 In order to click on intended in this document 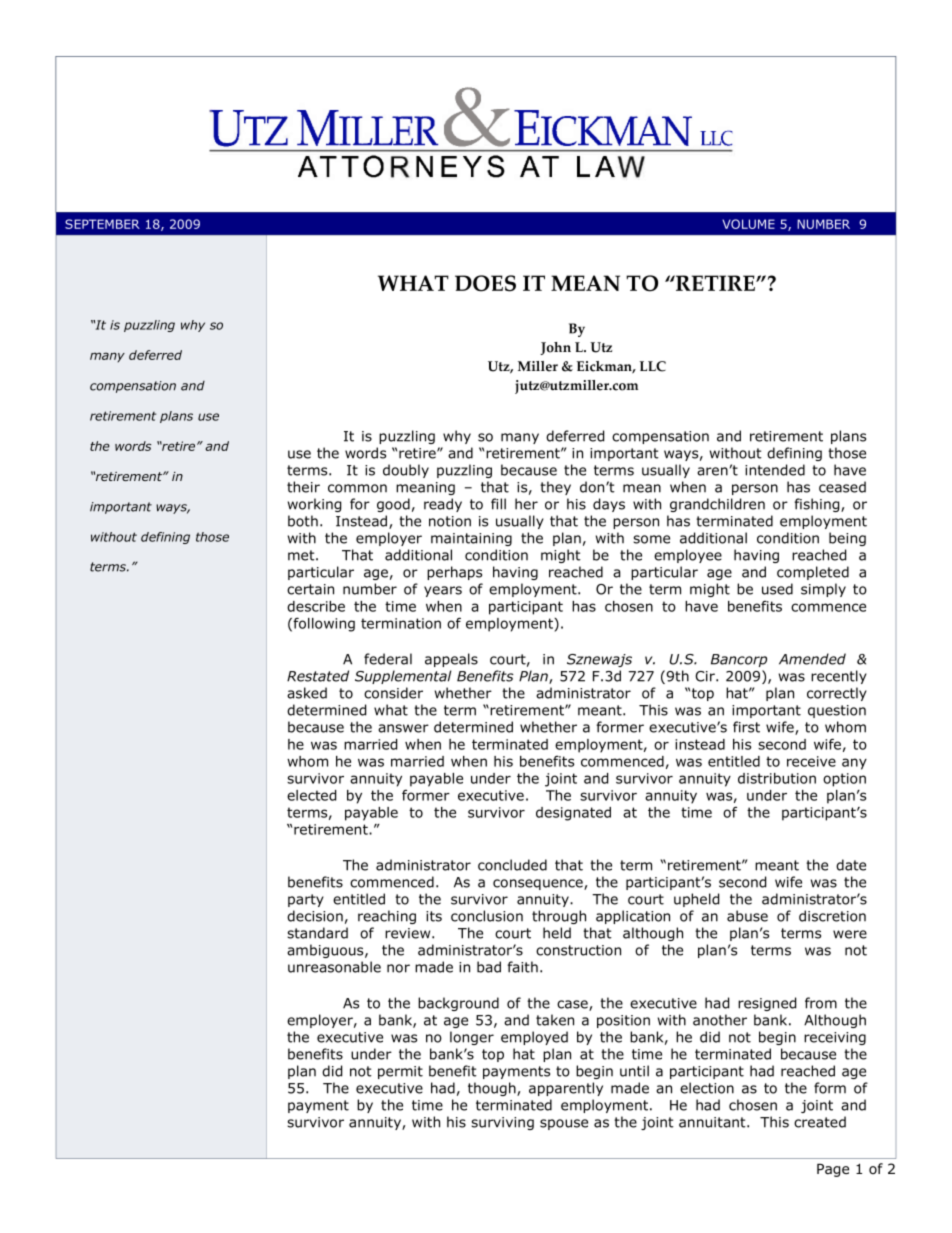, I will do `click(775, 470)`.
